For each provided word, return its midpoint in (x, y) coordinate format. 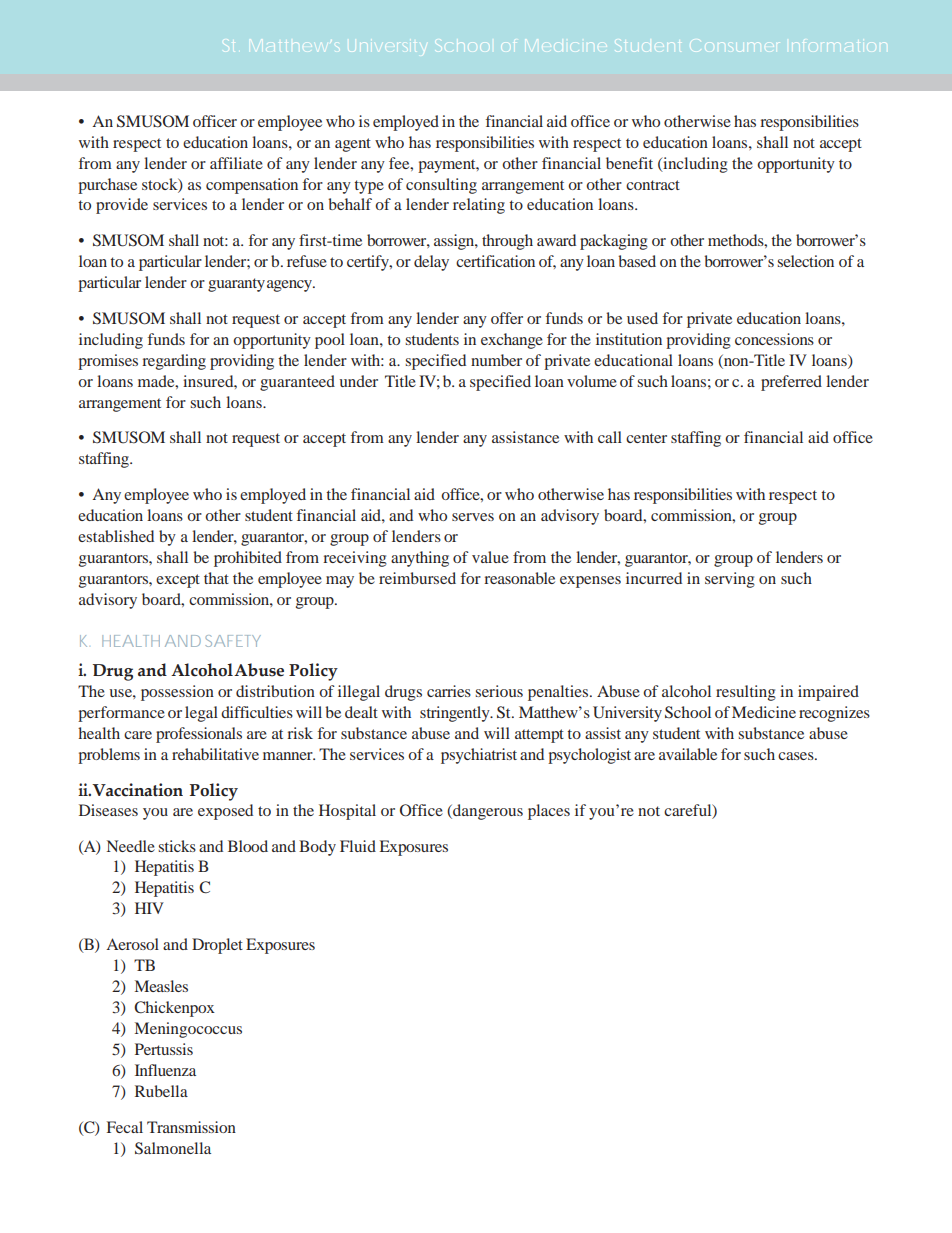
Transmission (191, 1127)
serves (473, 517)
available (688, 754)
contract (653, 185)
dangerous (487, 812)
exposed (225, 812)
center (646, 438)
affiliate (236, 163)
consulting (441, 186)
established (116, 536)
